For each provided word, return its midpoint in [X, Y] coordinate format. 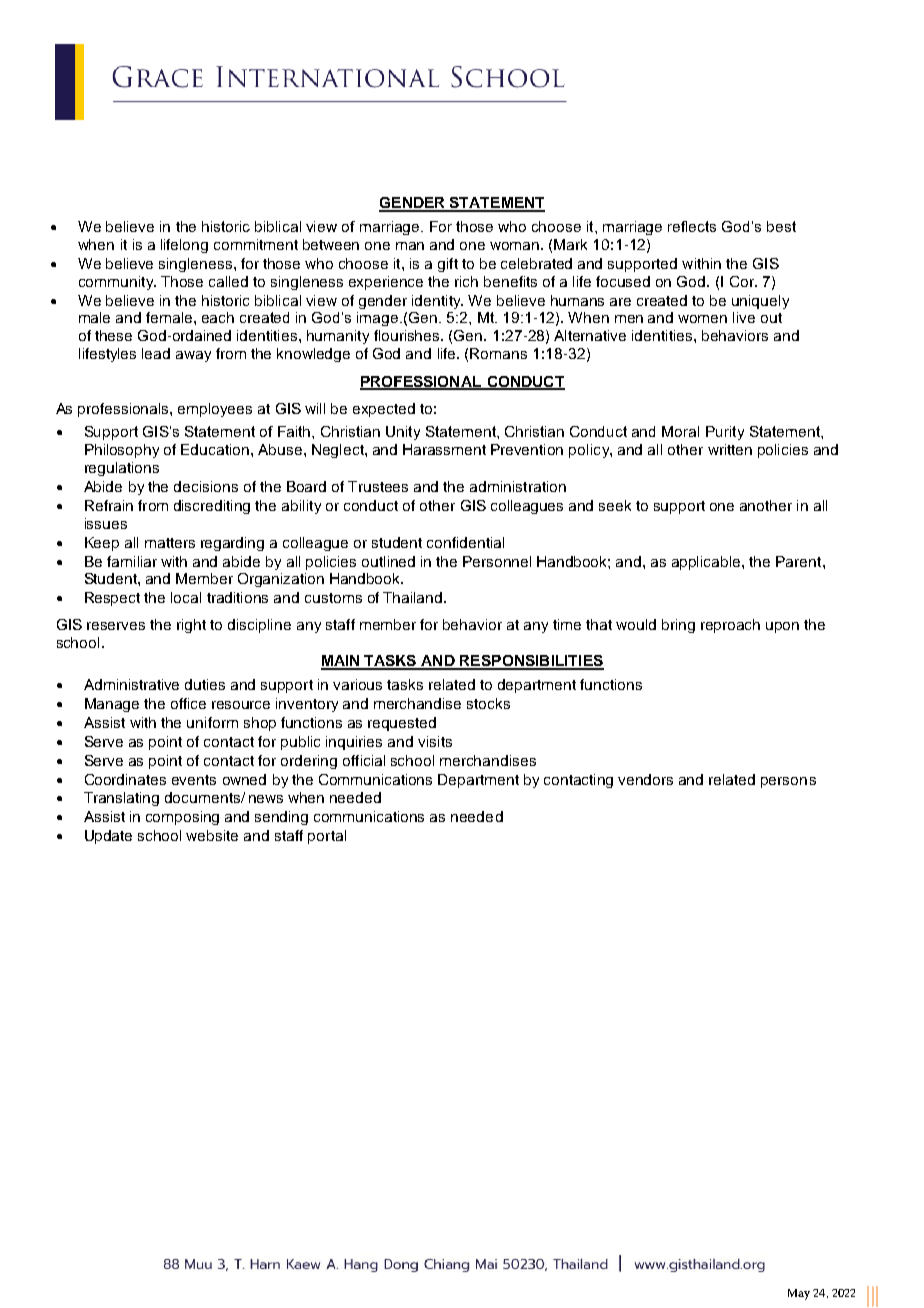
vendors [645, 779]
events [194, 780]
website [212, 835]
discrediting [212, 507]
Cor [743, 281]
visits [435, 741]
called [228, 281]
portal [327, 837]
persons [788, 782]
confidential [465, 542]
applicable [707, 563]
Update [108, 837]
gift [448, 265]
